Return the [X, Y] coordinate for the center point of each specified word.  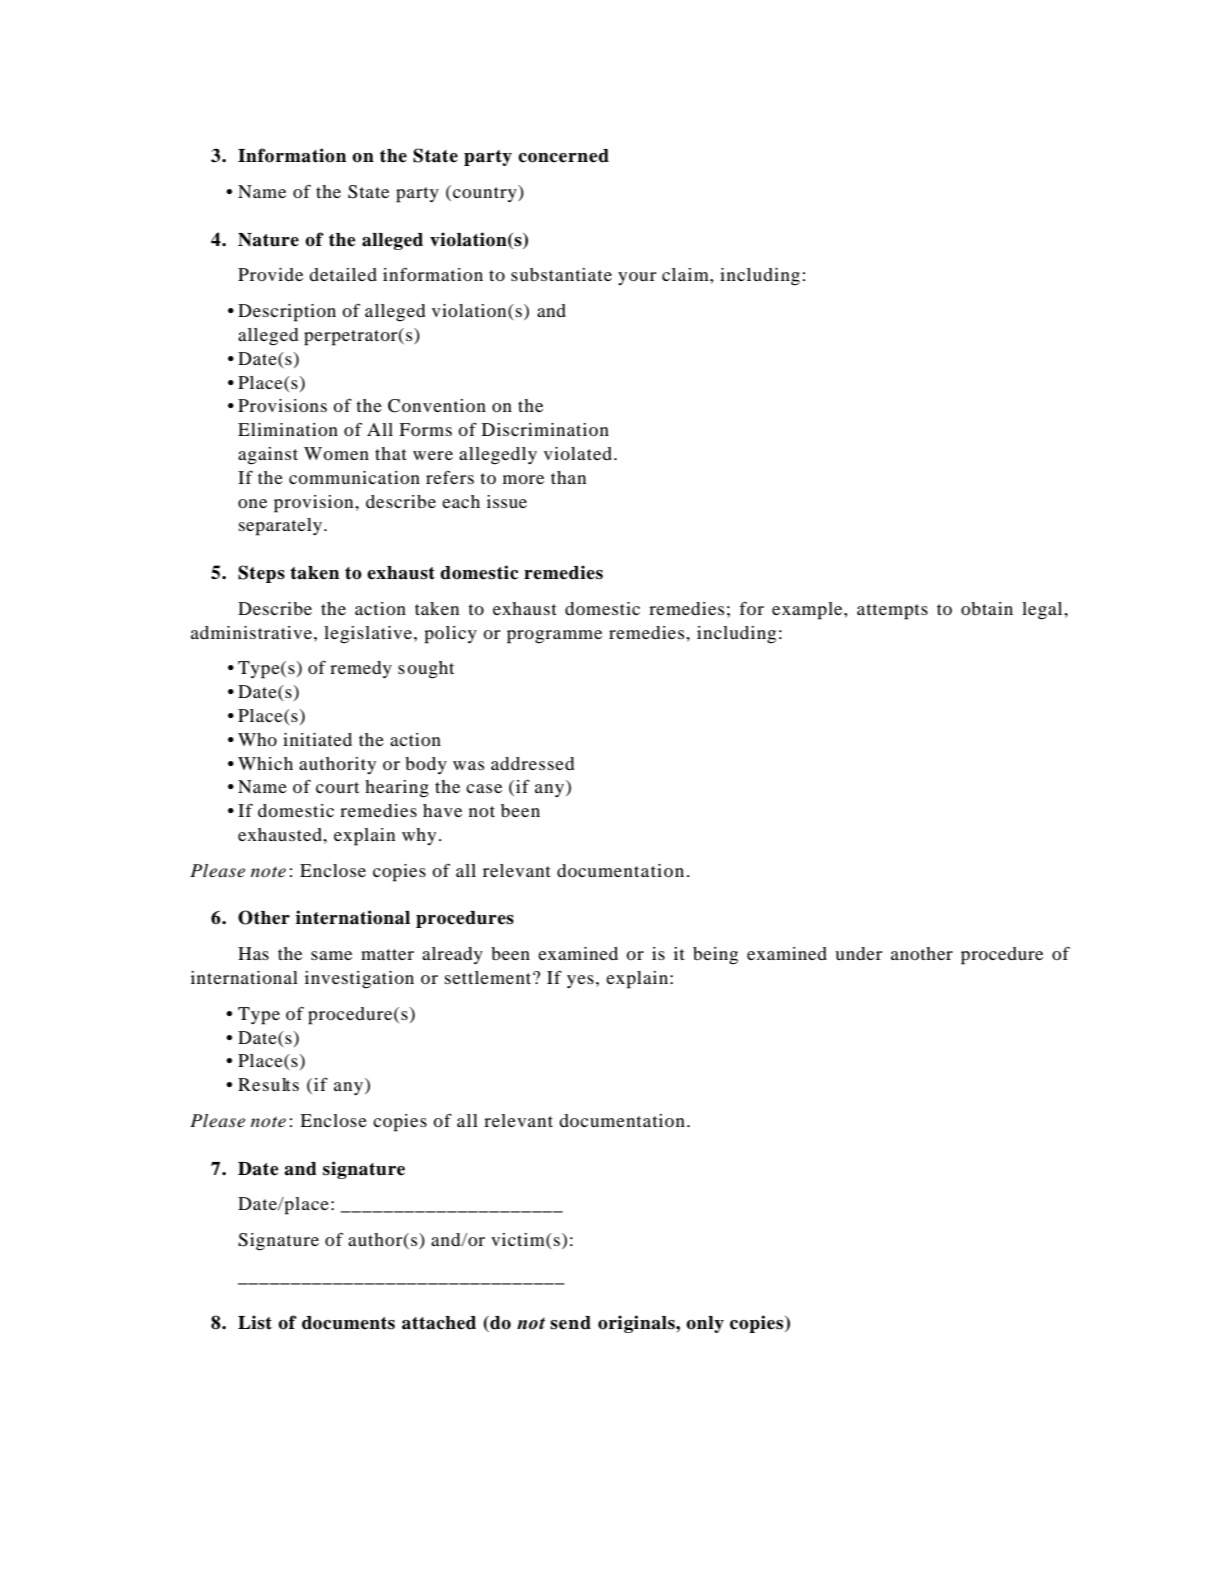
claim [686, 274]
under [858, 953]
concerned [563, 156]
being [715, 956]
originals [637, 1324]
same [331, 955]
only [705, 1324]
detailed [343, 274]
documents [348, 1323]
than [568, 477]
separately [282, 527]
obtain [987, 608]
